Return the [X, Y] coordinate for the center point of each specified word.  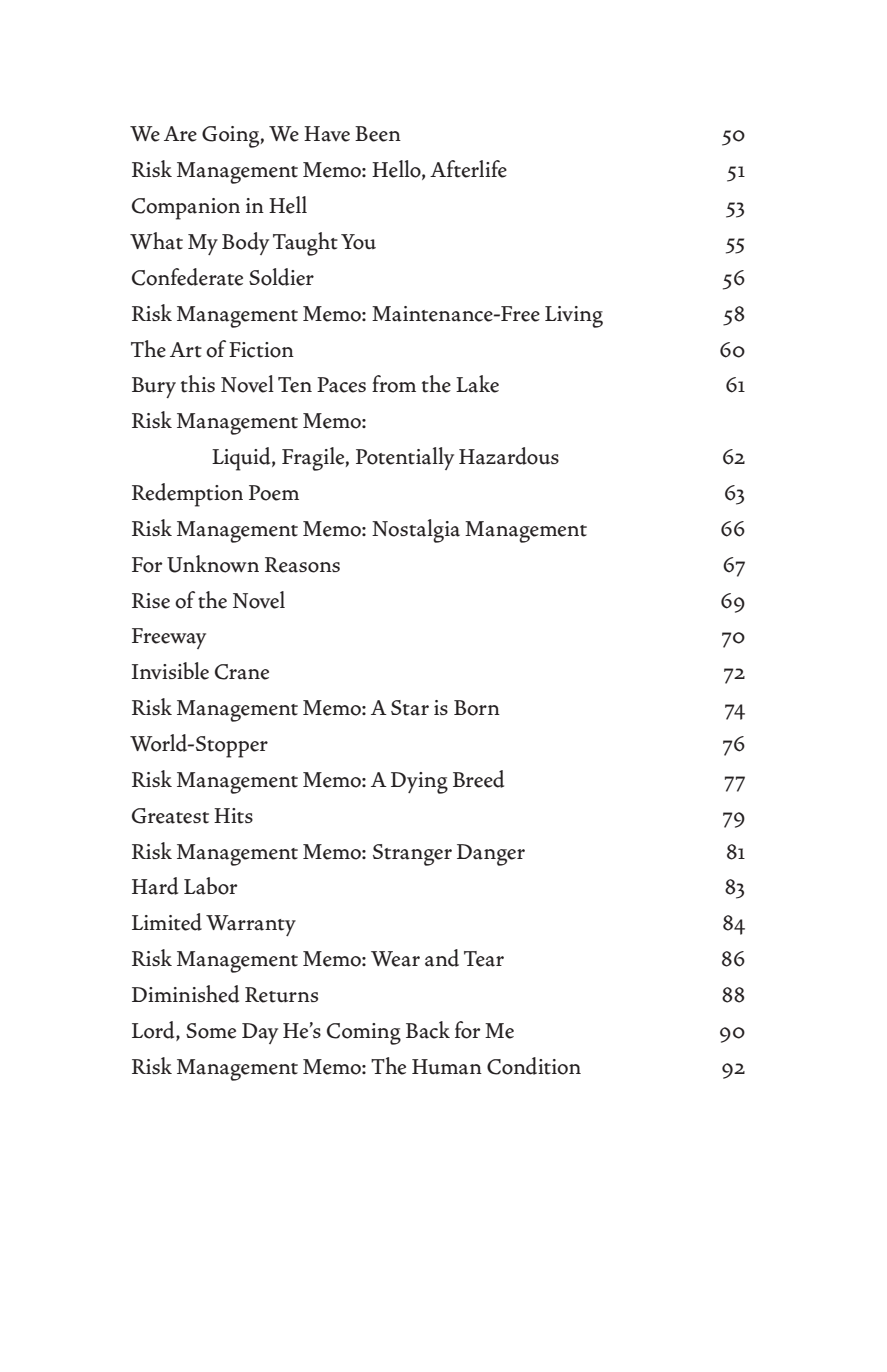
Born [477, 708]
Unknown [213, 564]
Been [378, 134]
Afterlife [468, 169]
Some [211, 1031]
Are [180, 134]
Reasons [302, 565]
